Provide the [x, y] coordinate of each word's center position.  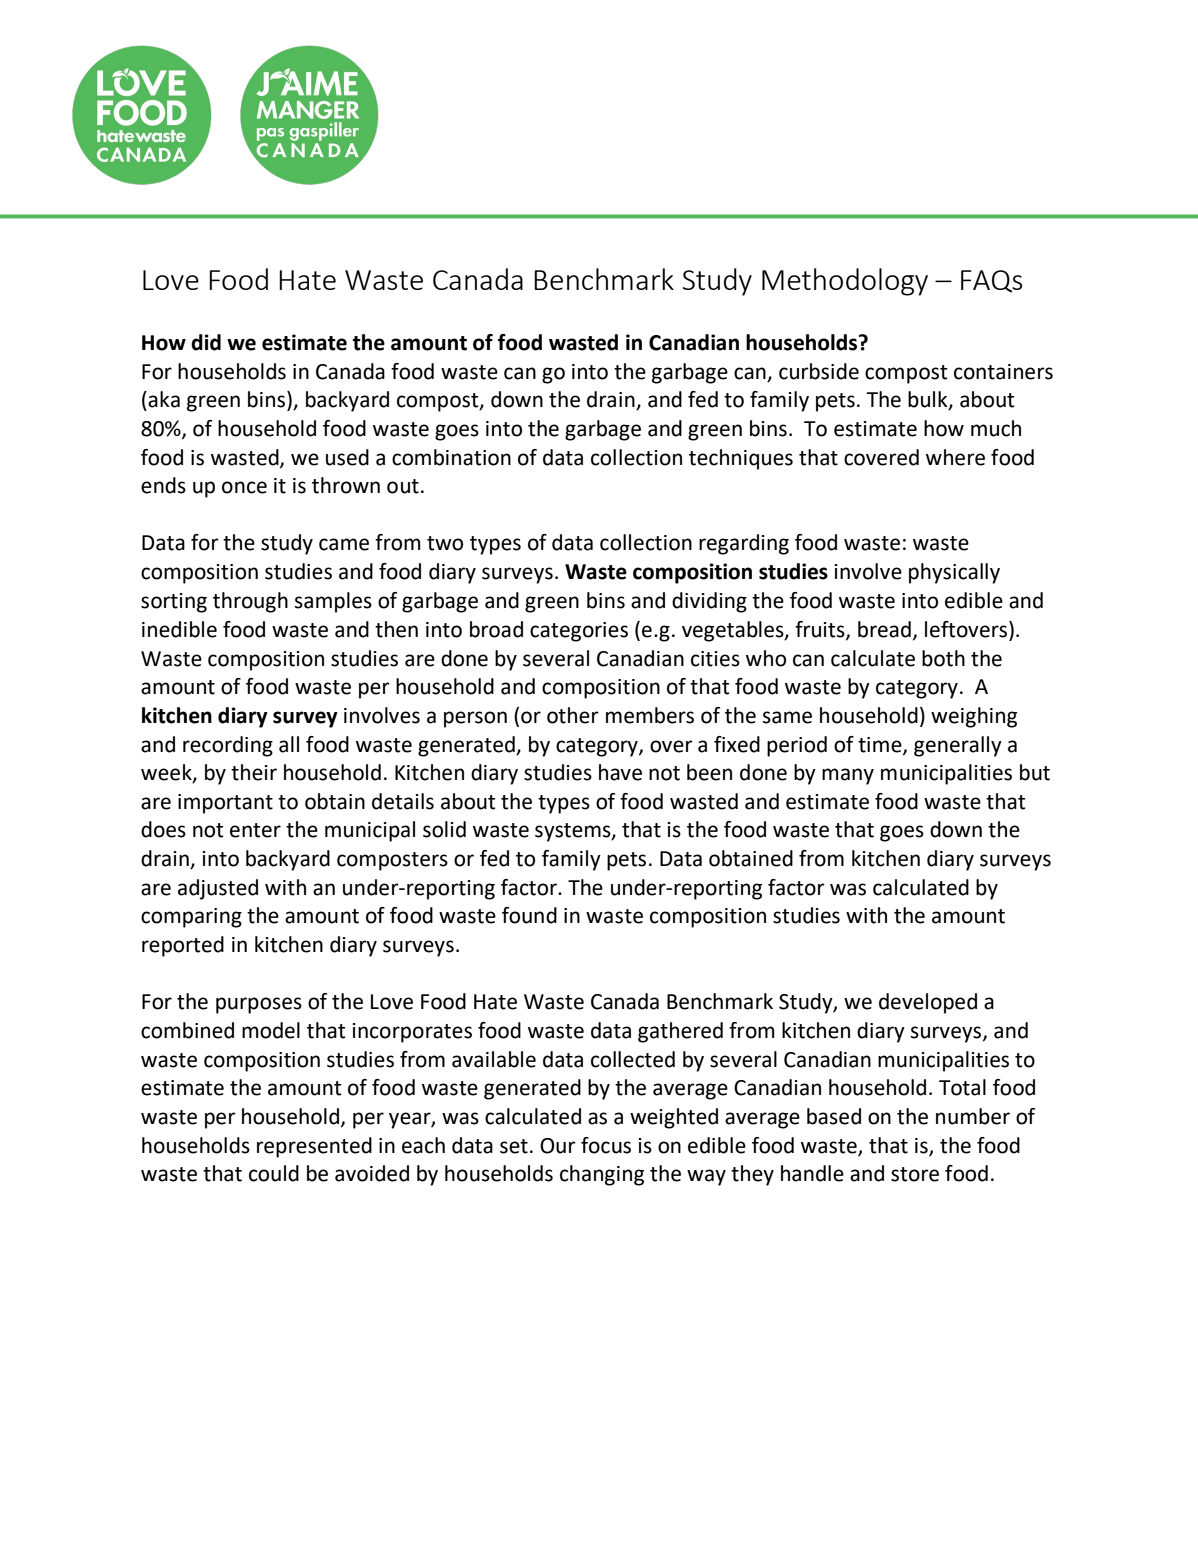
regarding [744, 544]
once [244, 487]
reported [183, 946]
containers [1003, 372]
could [274, 1173]
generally [958, 746]
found [529, 915]
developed [928, 1003]
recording [228, 746]
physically [954, 573]
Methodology [845, 282]
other [573, 715]
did [206, 342]
